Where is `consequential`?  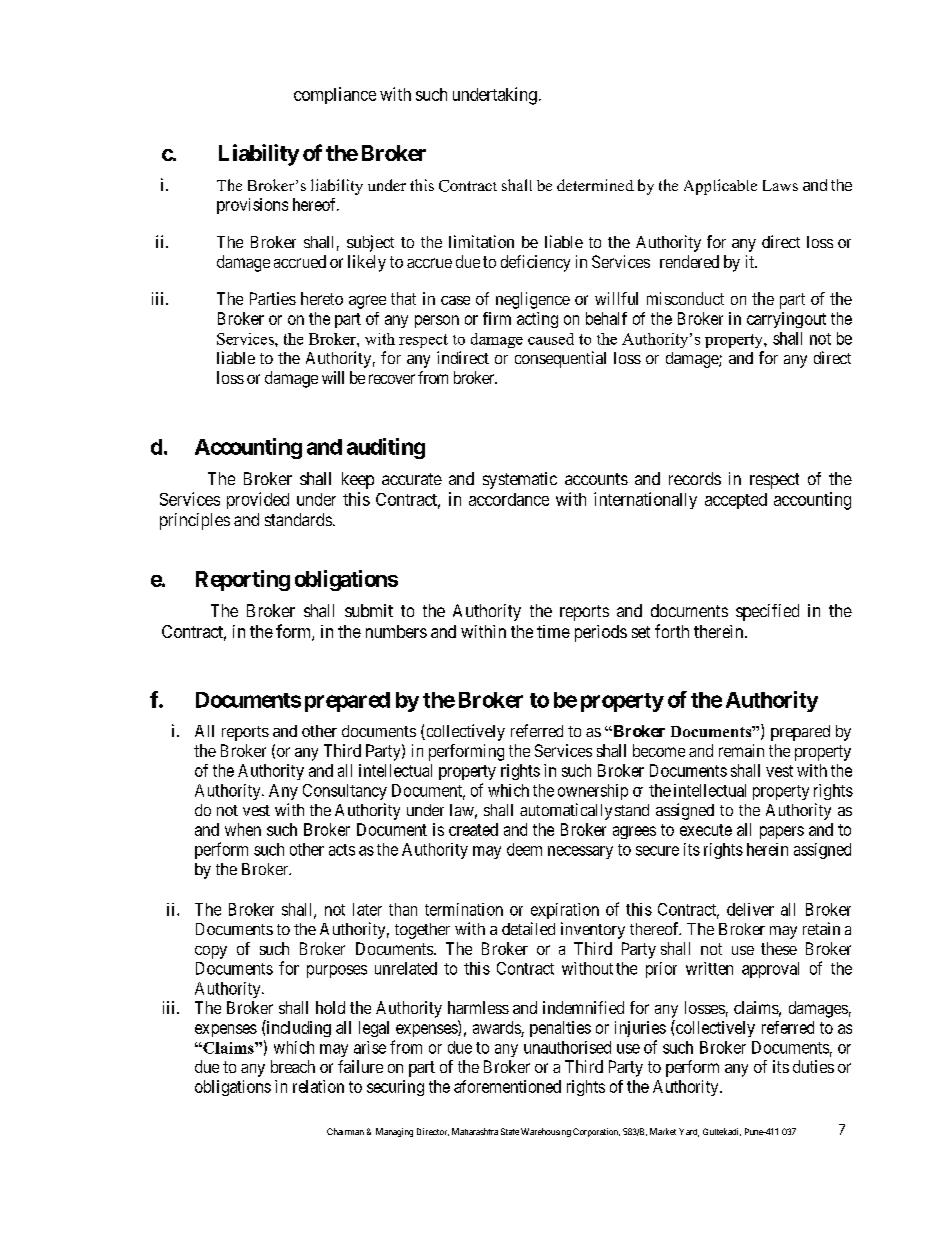
consequential is located at coordinates (560, 359).
